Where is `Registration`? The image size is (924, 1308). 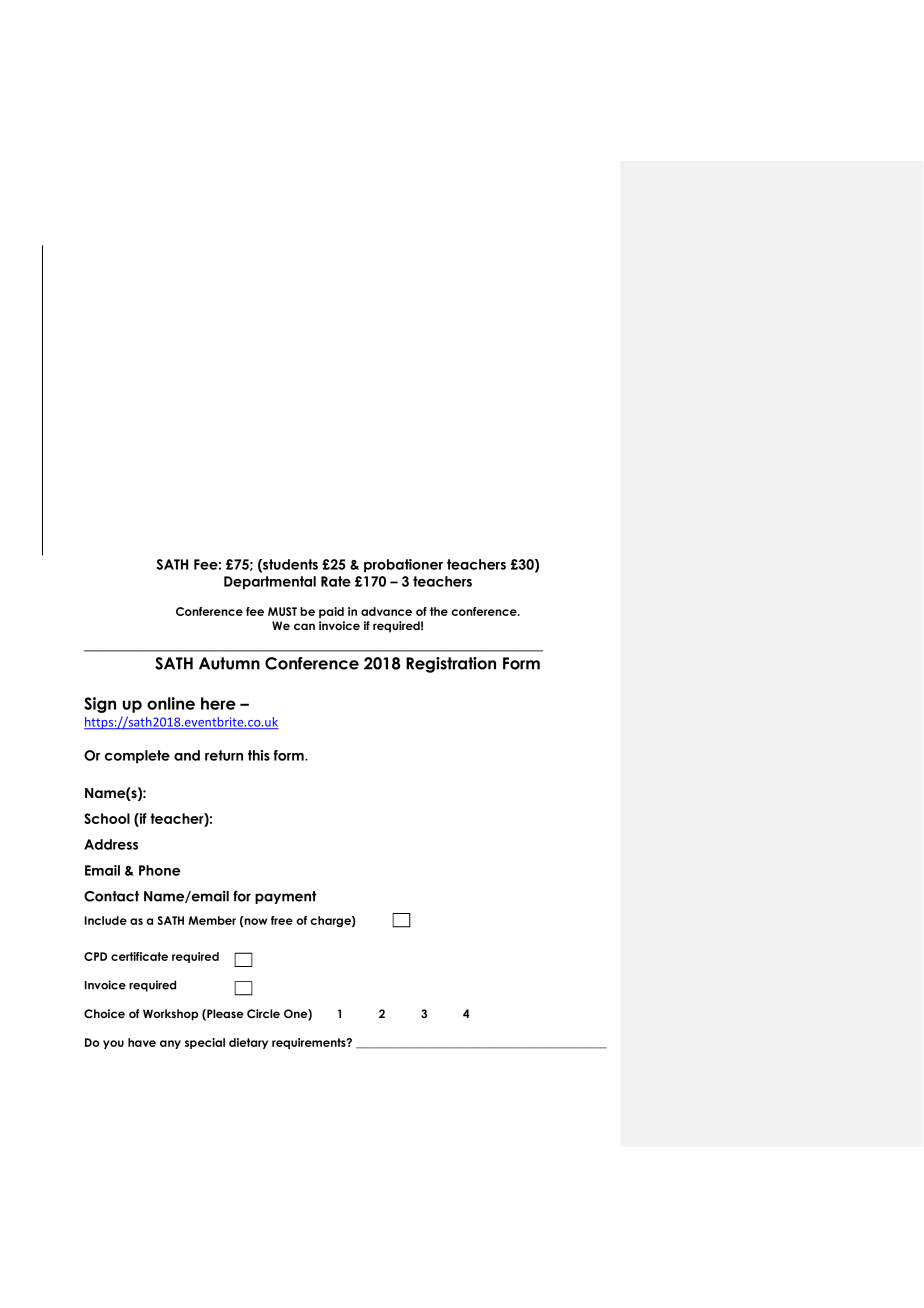
Registration is located at coordinates (451, 665).
